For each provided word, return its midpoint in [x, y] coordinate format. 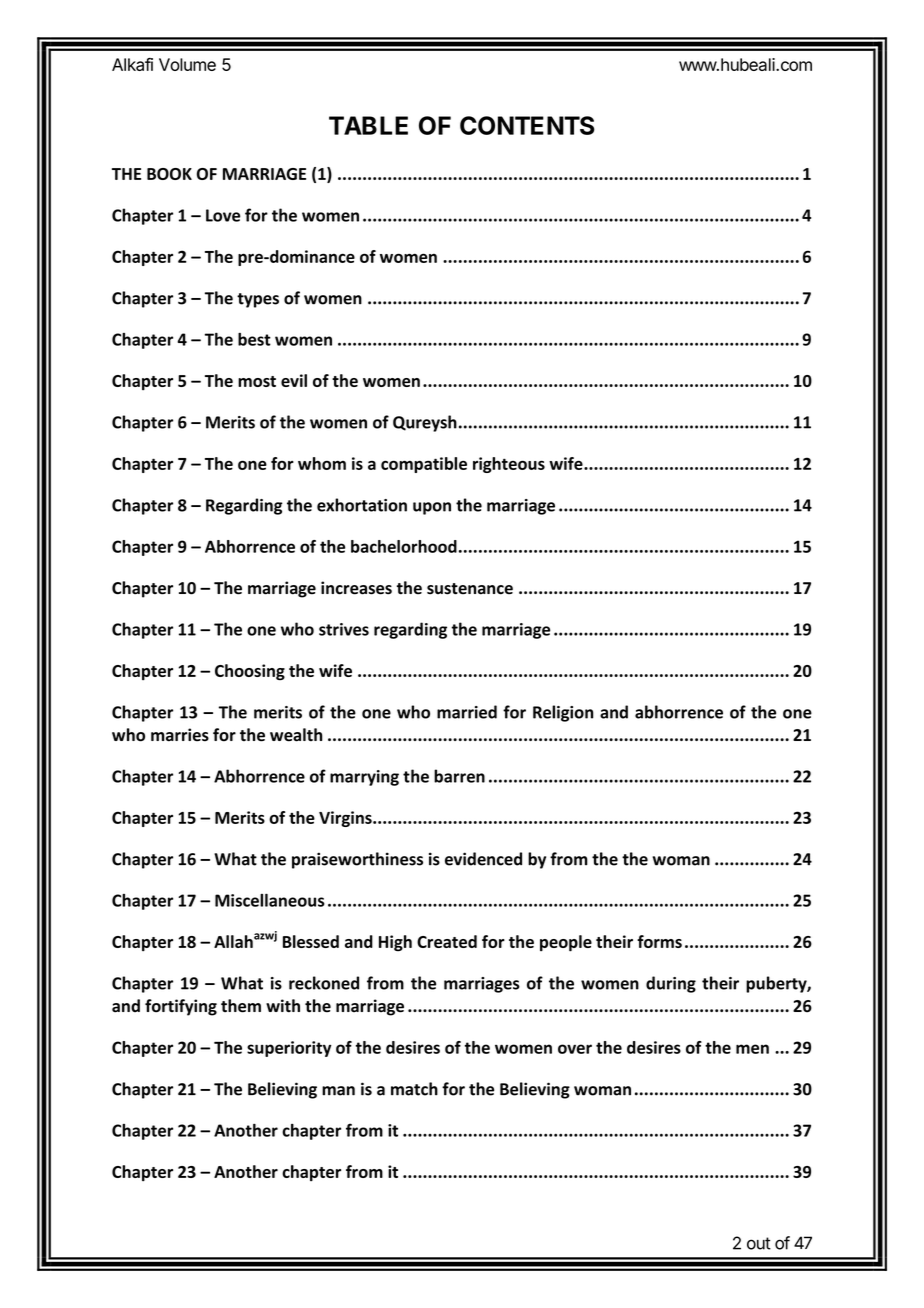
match [414, 1089]
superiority [289, 1049]
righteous [509, 465]
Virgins [346, 819]
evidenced [483, 859]
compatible [424, 465]
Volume [187, 64]
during [671, 984]
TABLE [368, 125]
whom [322, 463]
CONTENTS [527, 125]
